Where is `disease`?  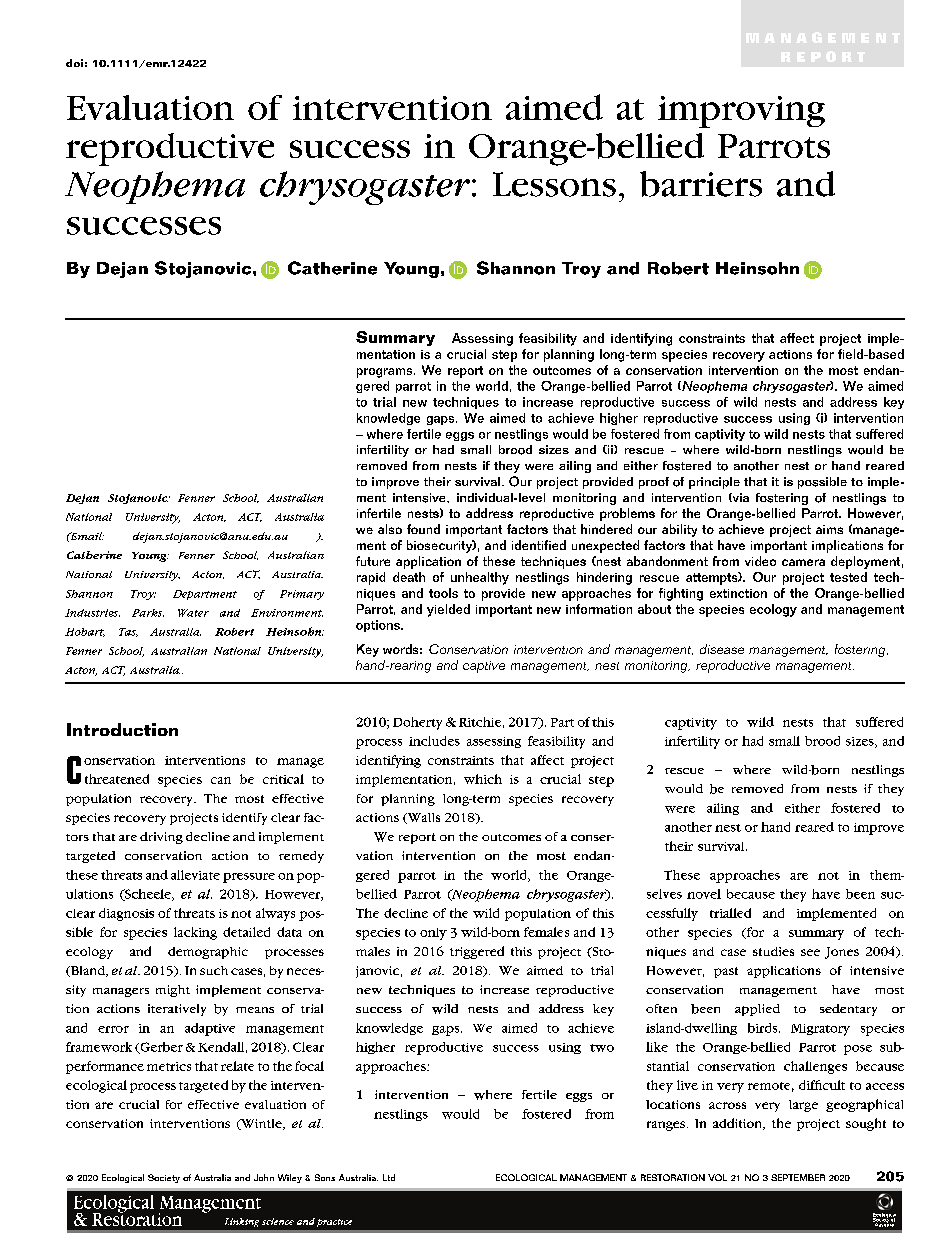
disease is located at coordinates (722, 649).
